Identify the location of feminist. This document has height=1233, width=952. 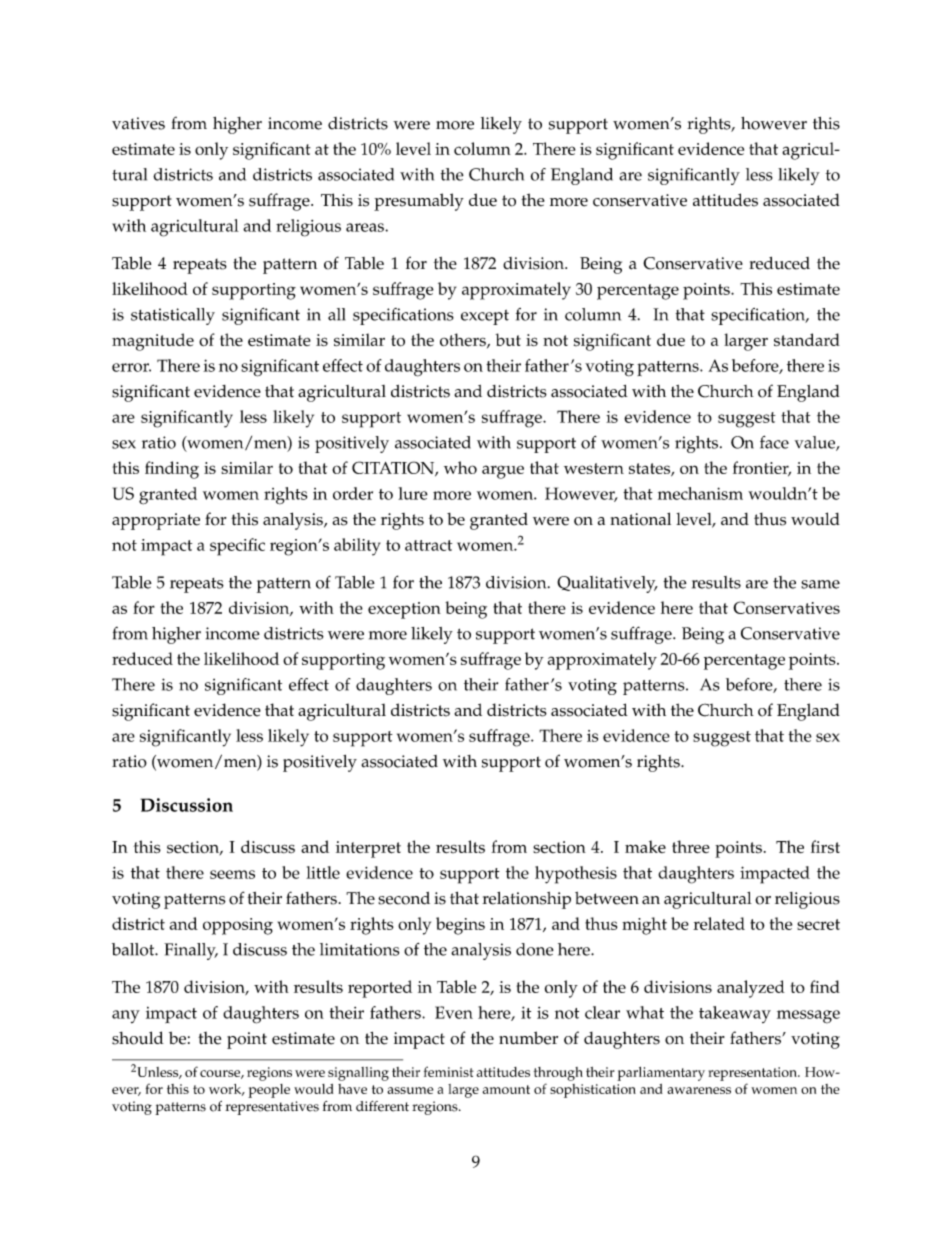
(449, 1071).
